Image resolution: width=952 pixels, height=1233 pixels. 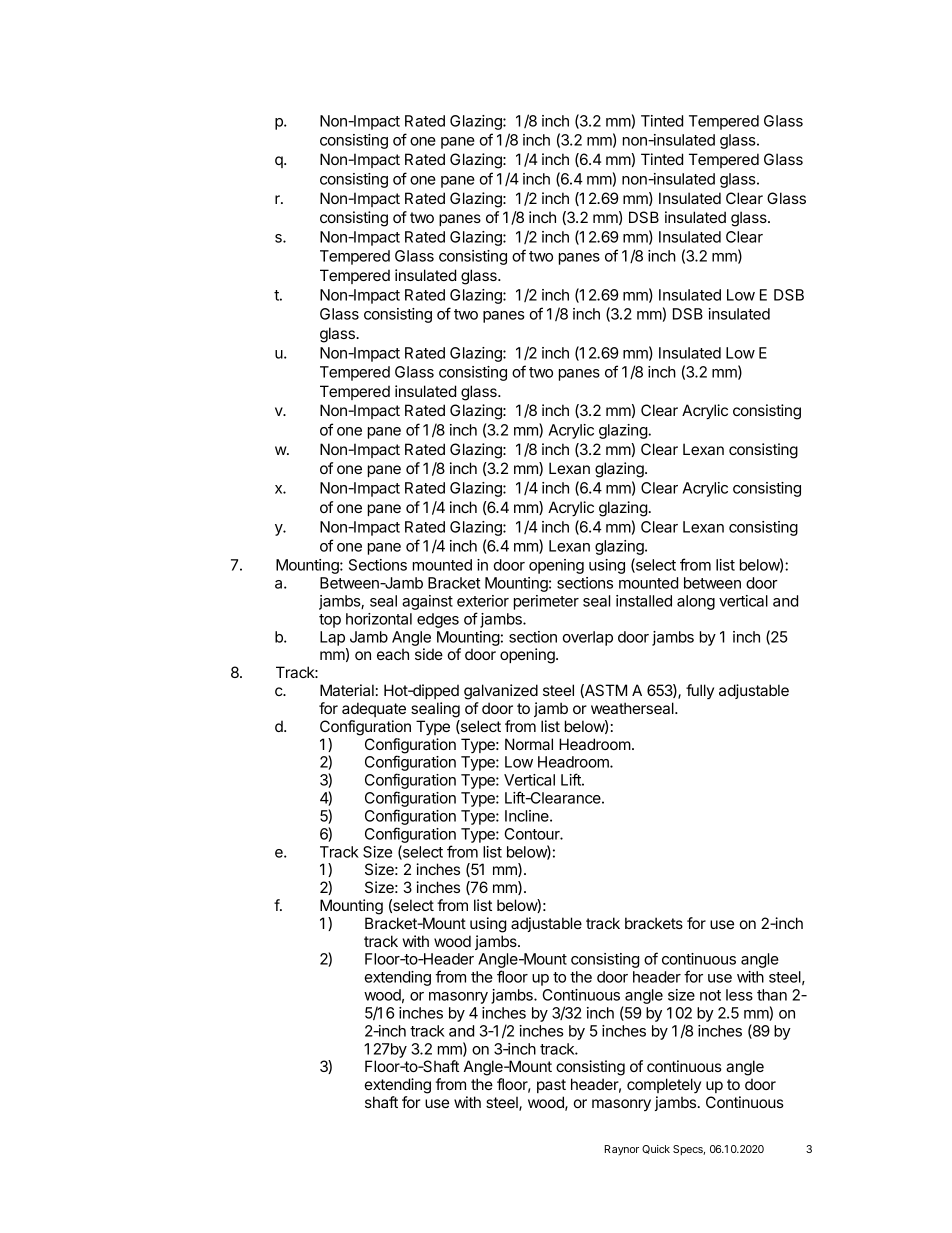 I want to click on perimeter, so click(x=546, y=602).
